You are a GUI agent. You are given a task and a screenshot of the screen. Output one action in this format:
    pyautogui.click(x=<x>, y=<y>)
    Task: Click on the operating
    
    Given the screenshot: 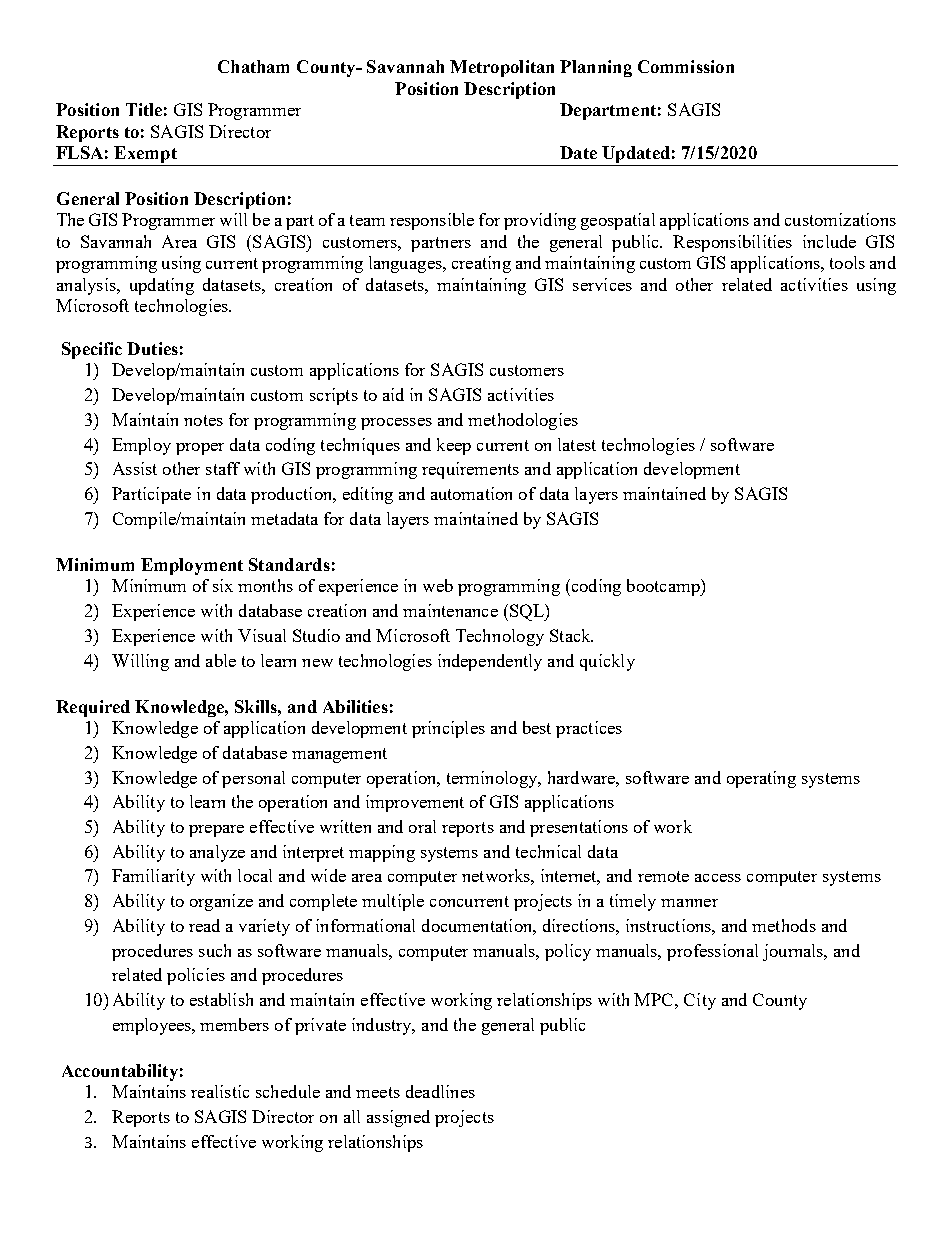 What is the action you would take?
    pyautogui.click(x=761, y=779)
